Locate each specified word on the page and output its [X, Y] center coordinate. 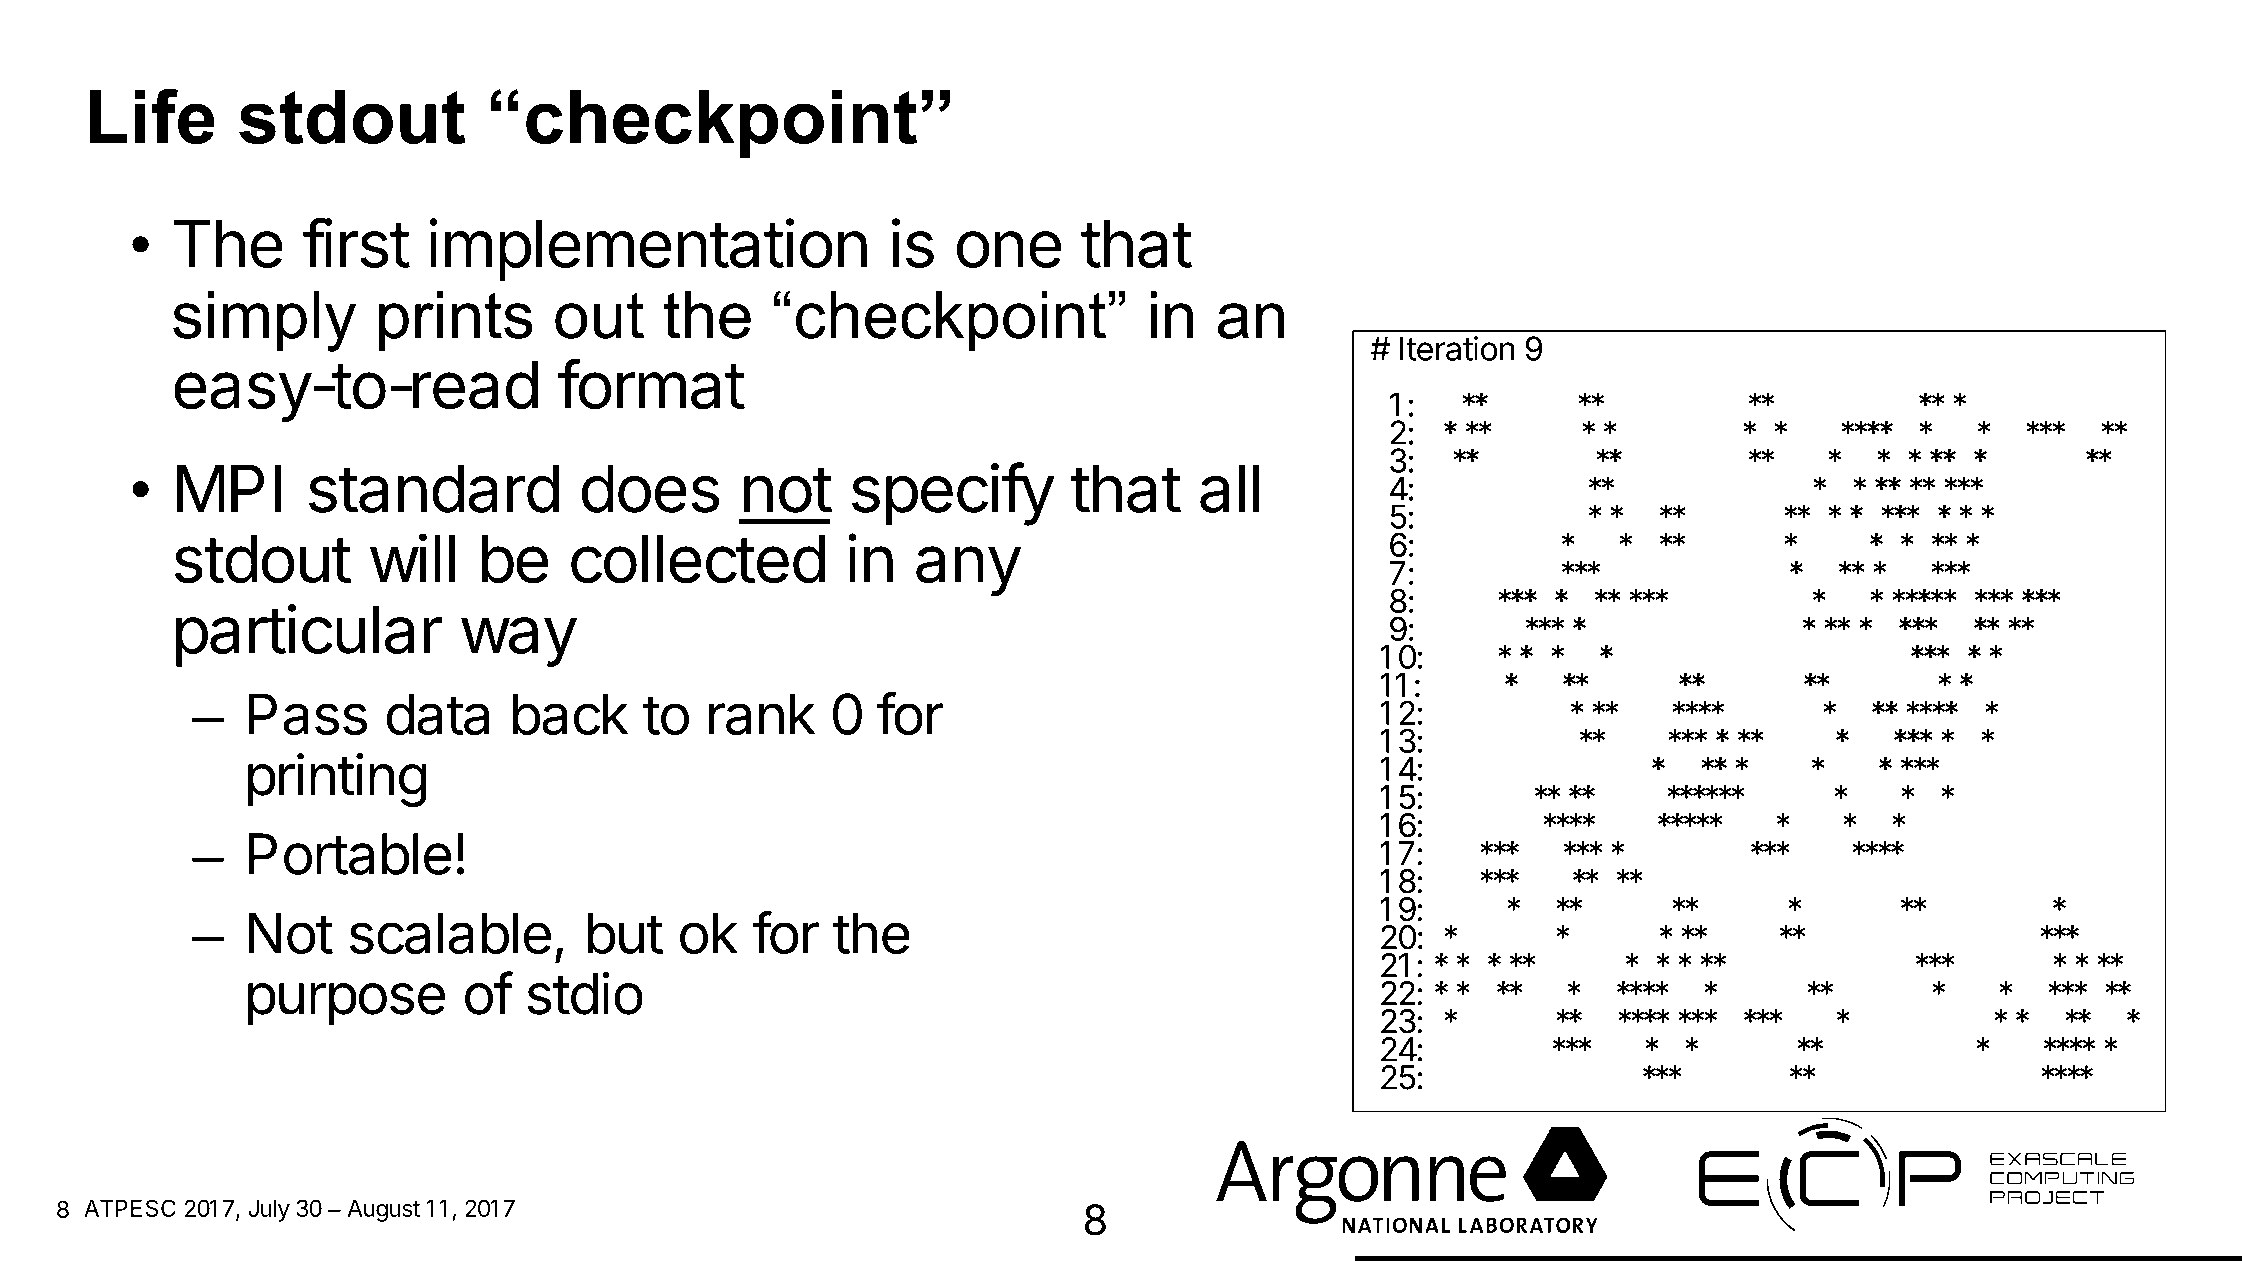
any [968, 571]
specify [953, 494]
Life [152, 116]
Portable [350, 854]
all [1229, 488]
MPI [229, 488]
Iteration [1457, 348]
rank [762, 714]
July [269, 1211]
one [1009, 249]
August [383, 1211]
